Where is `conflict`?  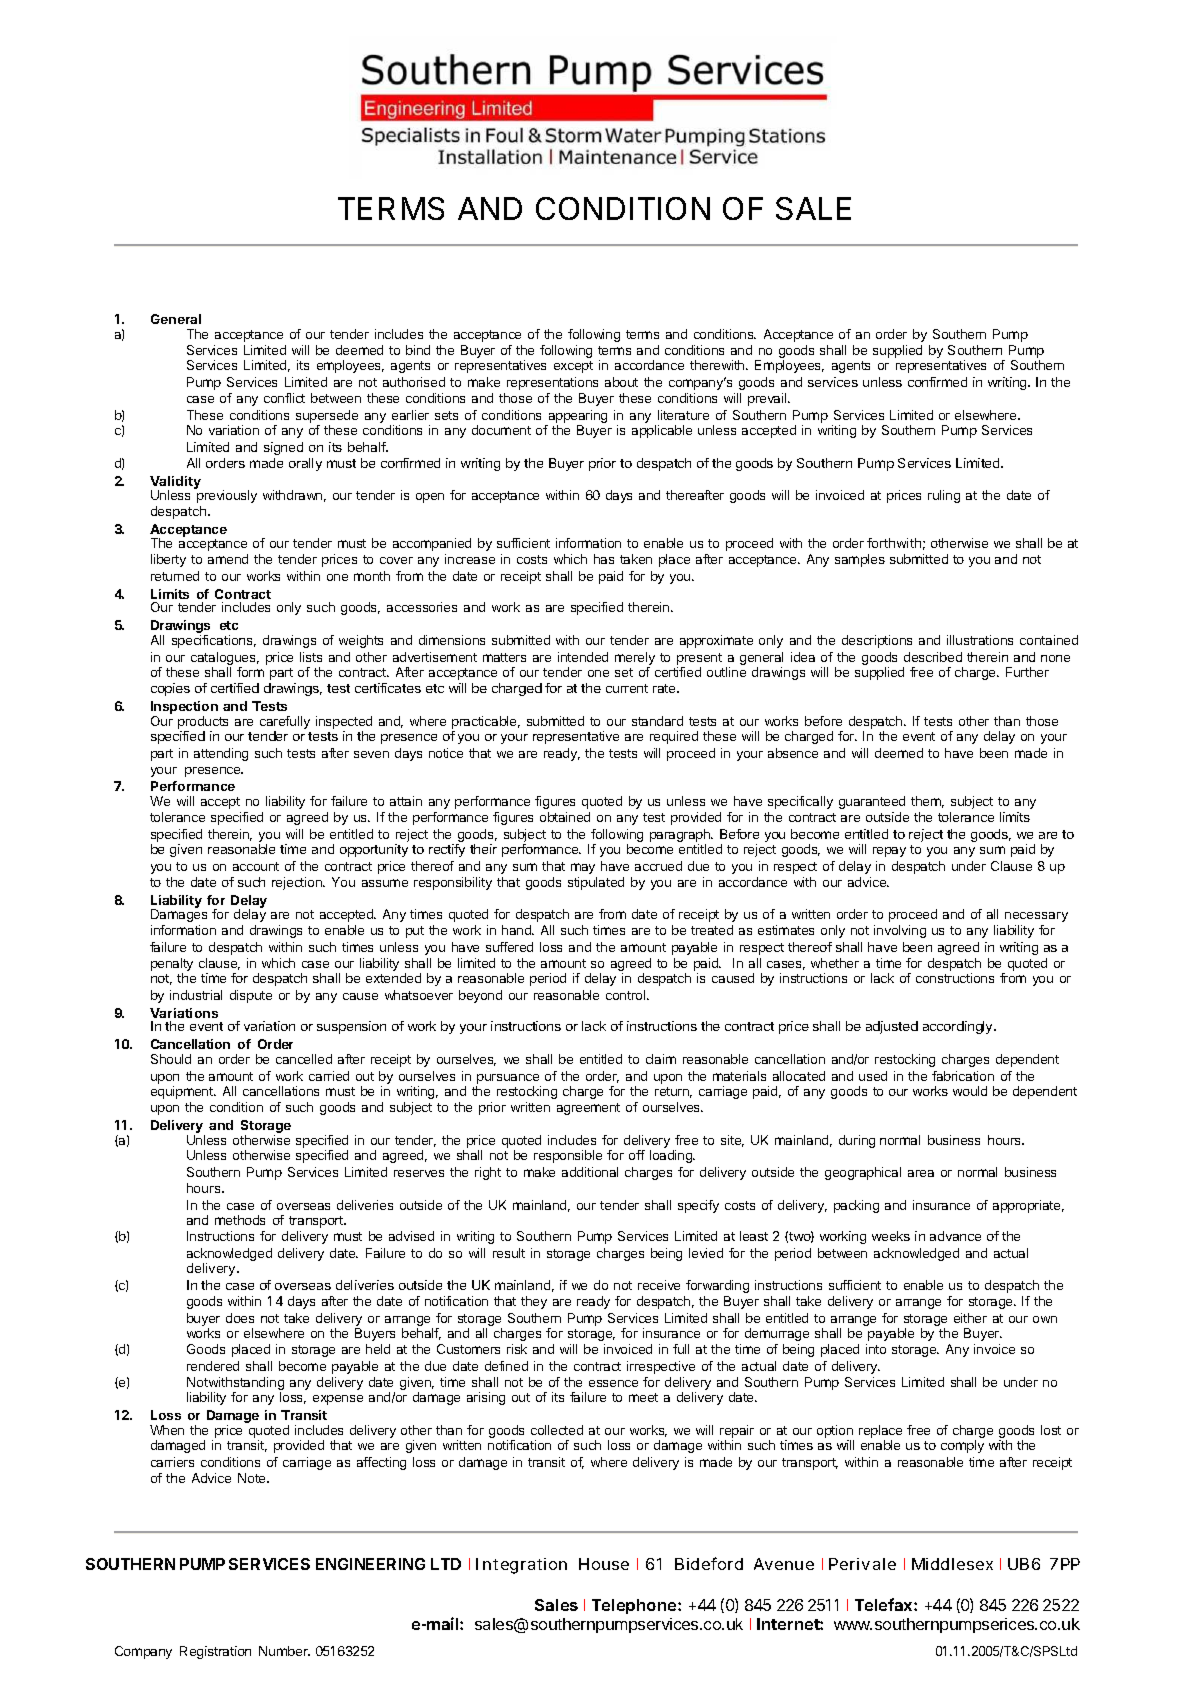 conflict is located at coordinates (284, 398).
